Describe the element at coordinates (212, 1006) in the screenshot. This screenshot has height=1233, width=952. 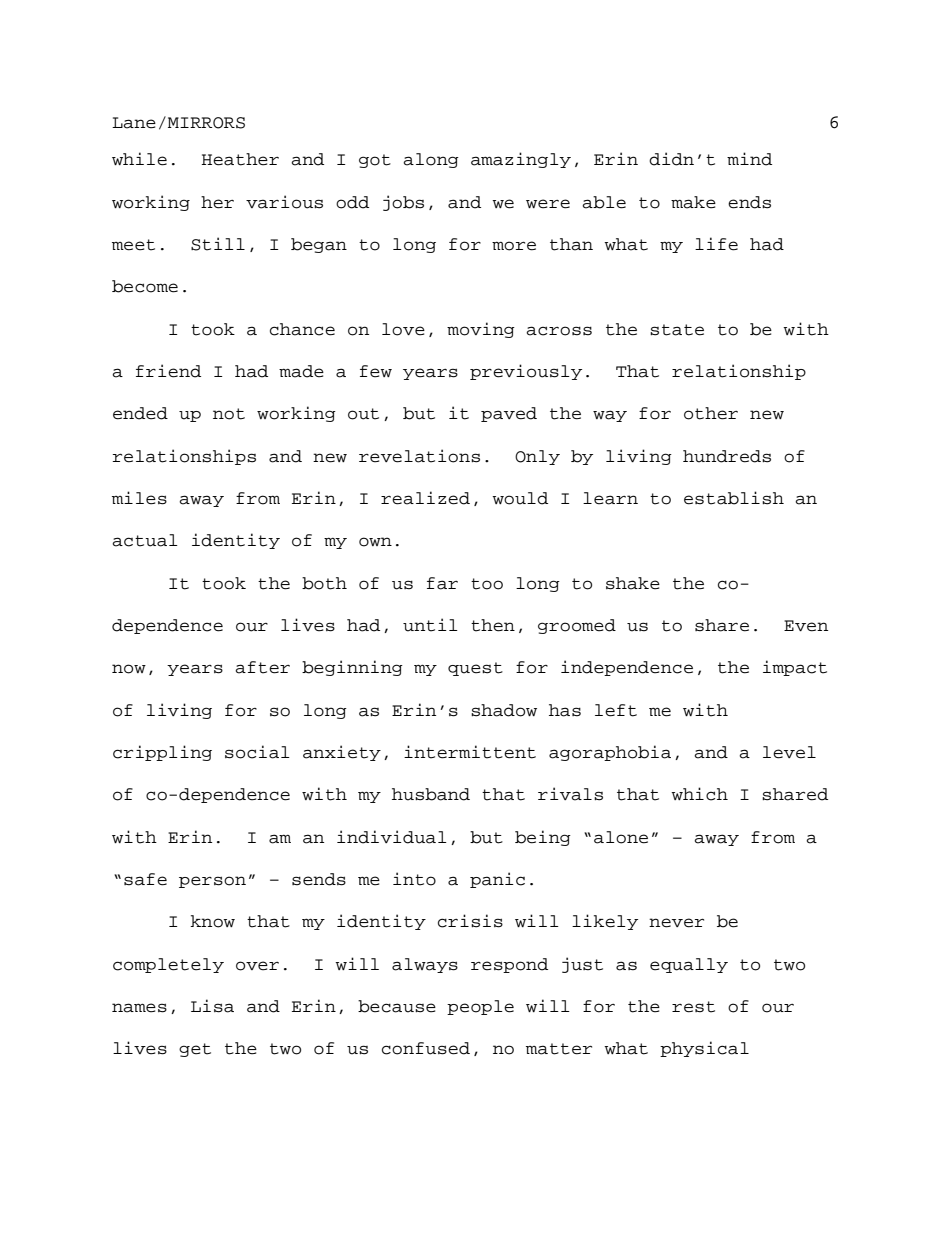
I see `Lisa` at that location.
